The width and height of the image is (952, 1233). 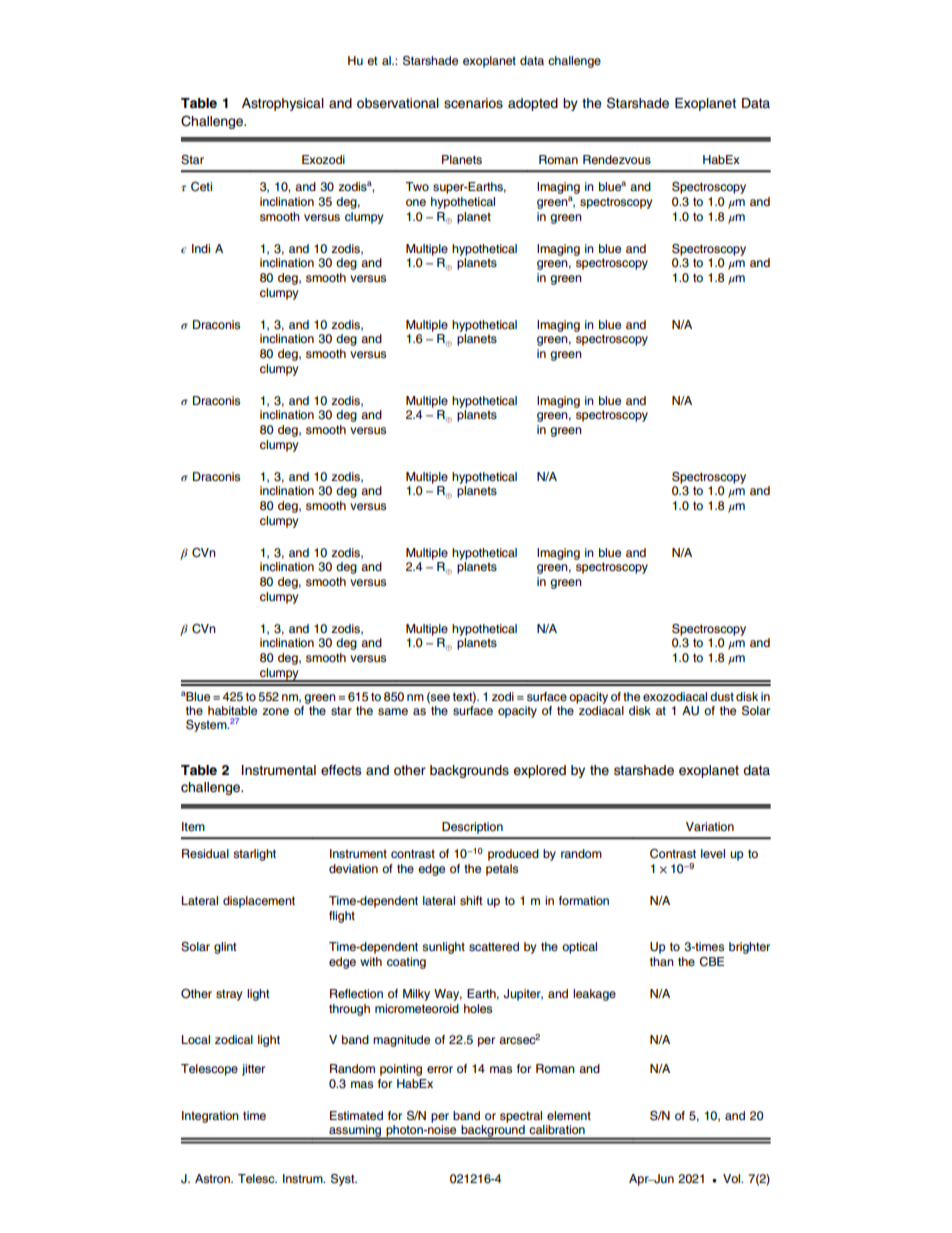 I want to click on Variation, so click(x=710, y=826).
